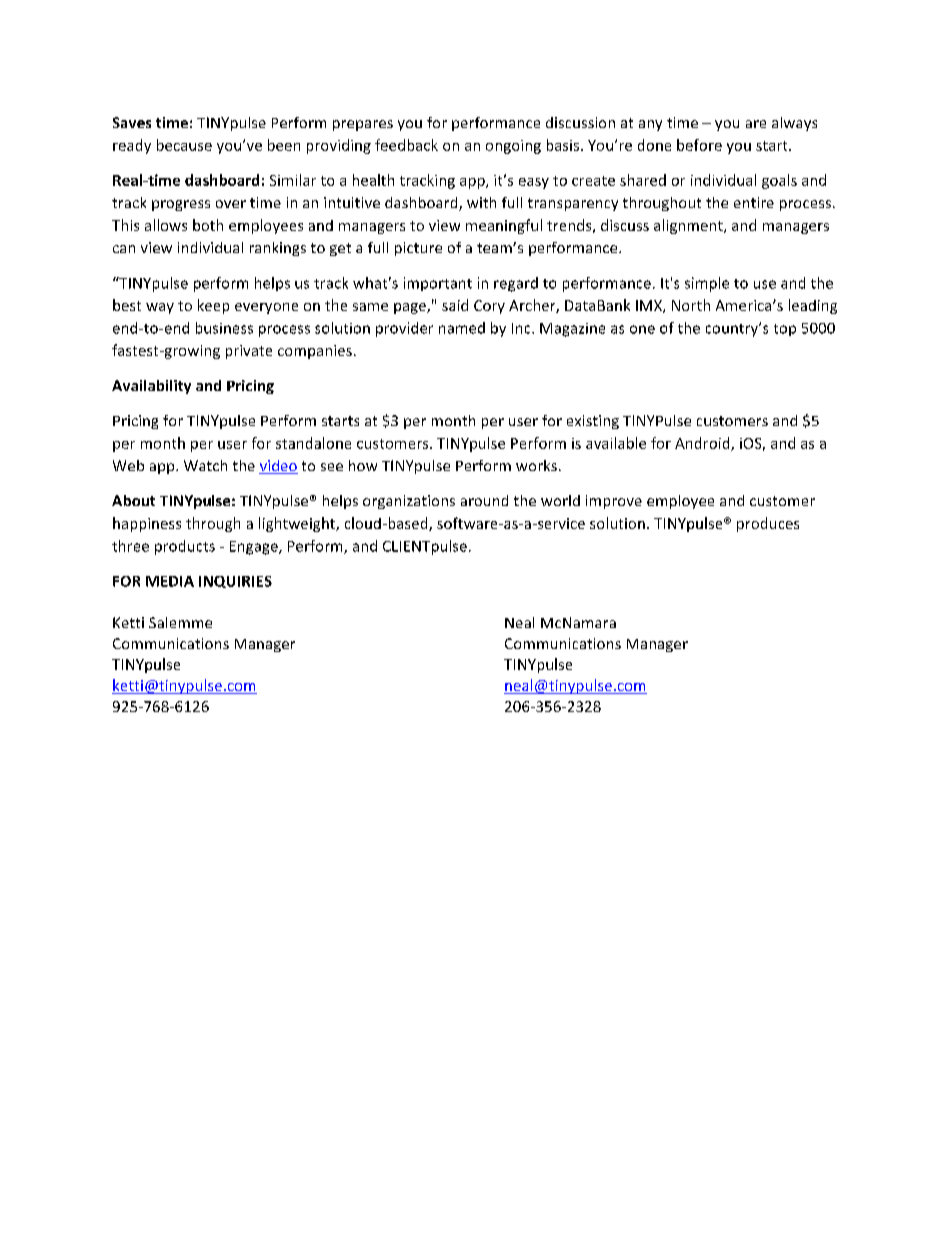 The image size is (952, 1233). I want to click on produces, so click(768, 524).
